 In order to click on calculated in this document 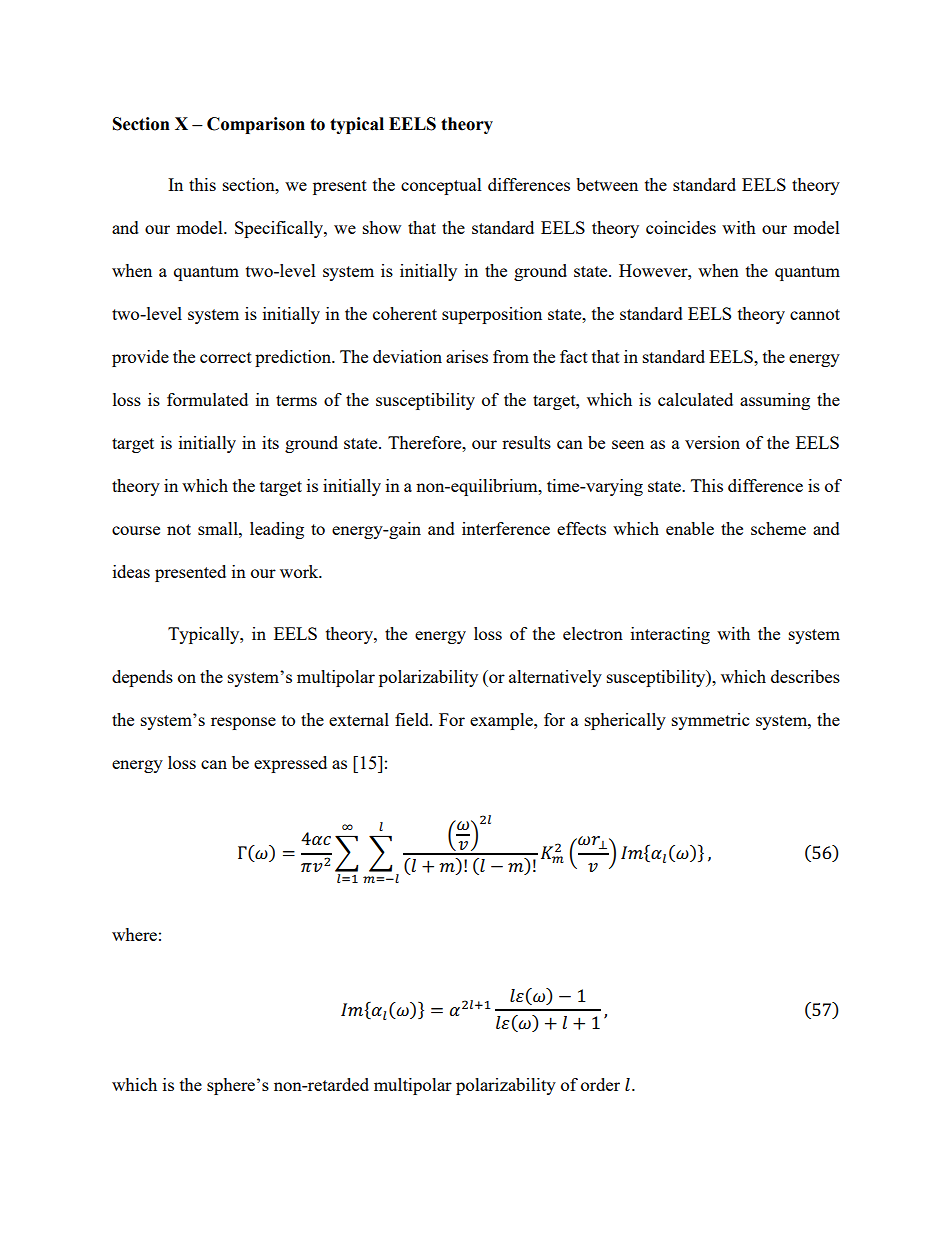, I will do `click(695, 399)`.
